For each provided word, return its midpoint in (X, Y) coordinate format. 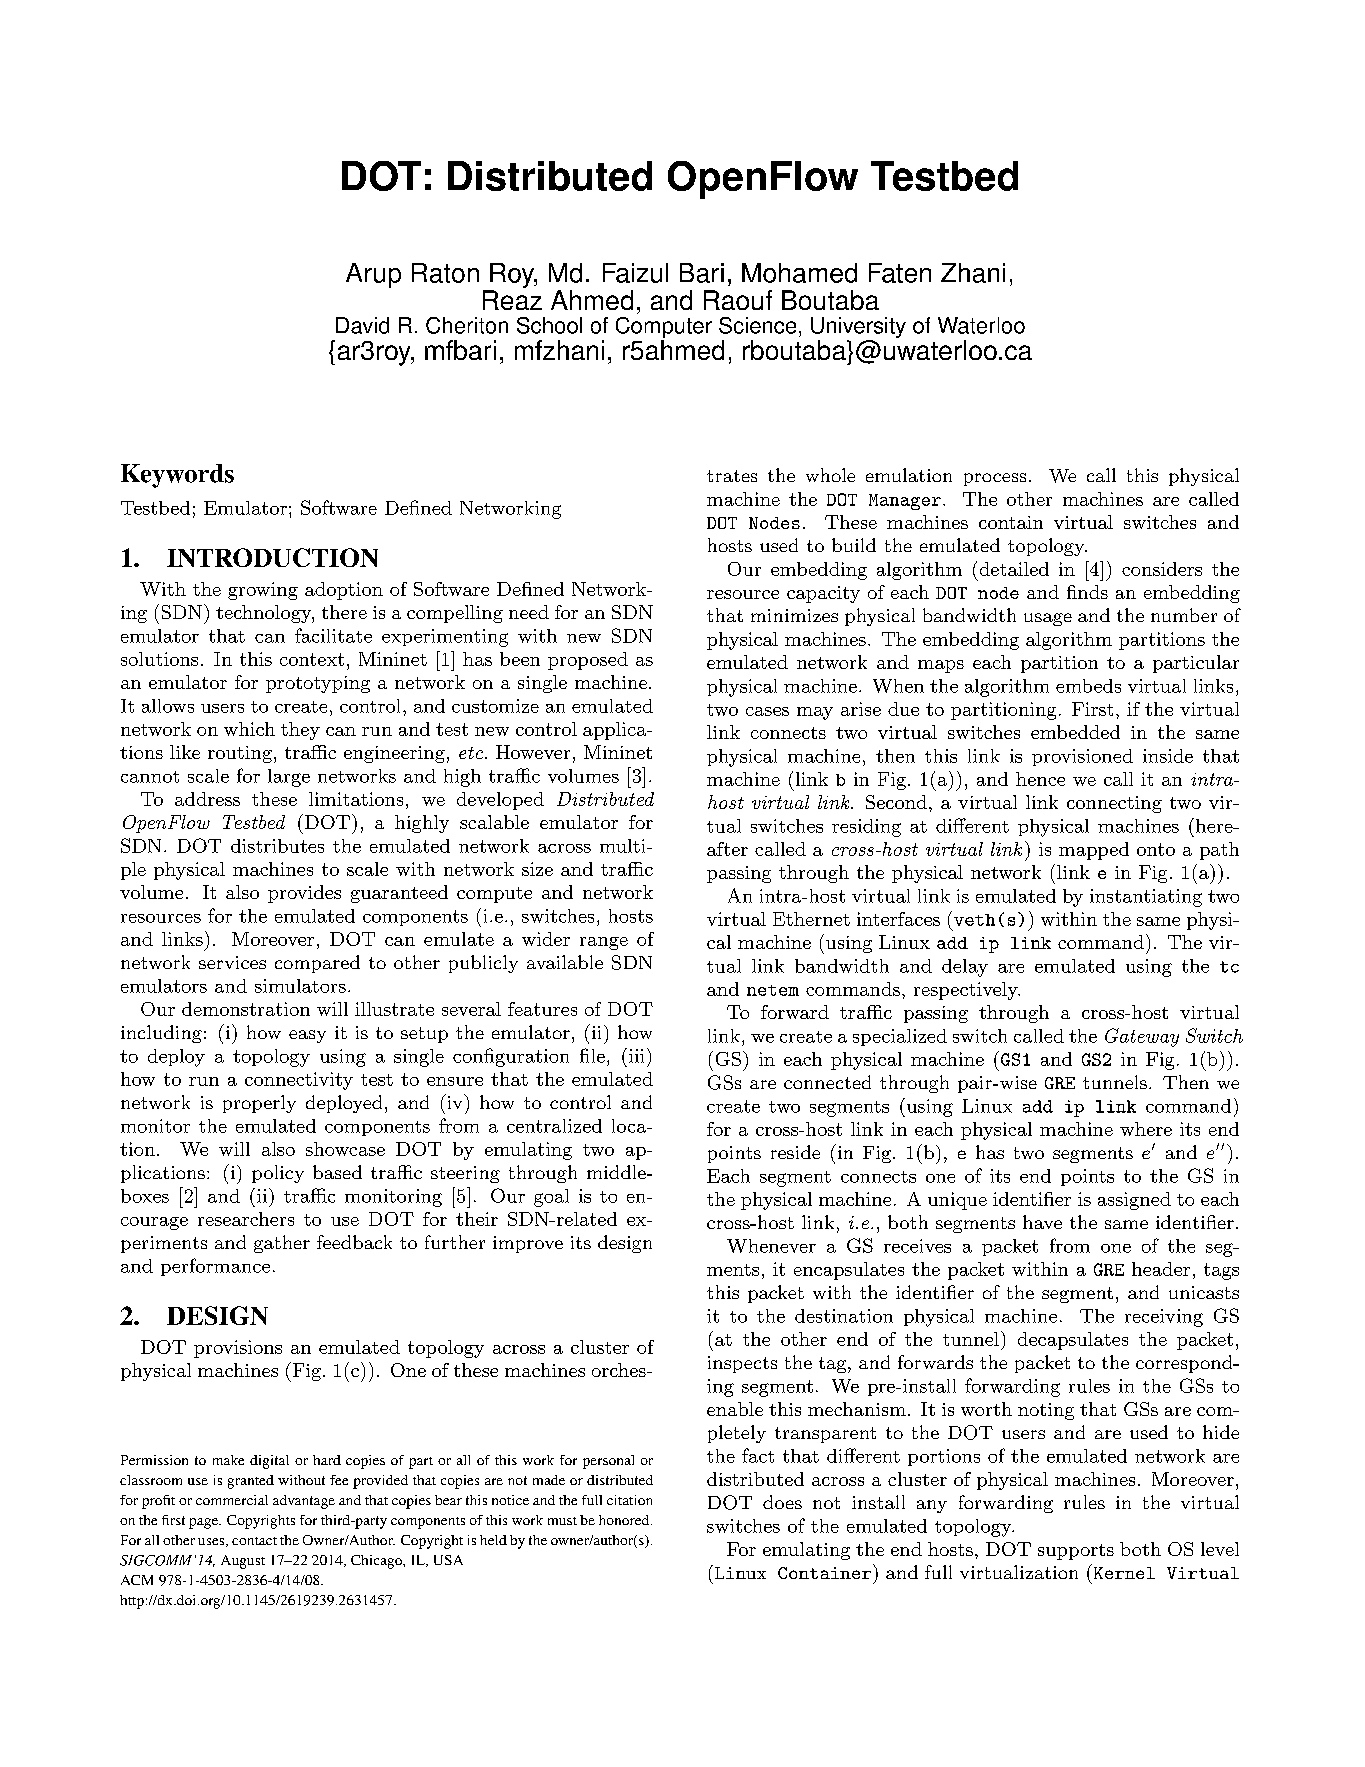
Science (757, 325)
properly (259, 1104)
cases (767, 711)
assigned (1134, 1201)
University (858, 327)
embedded (1075, 732)
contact (254, 1541)
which (249, 729)
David (362, 325)
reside (795, 1152)
